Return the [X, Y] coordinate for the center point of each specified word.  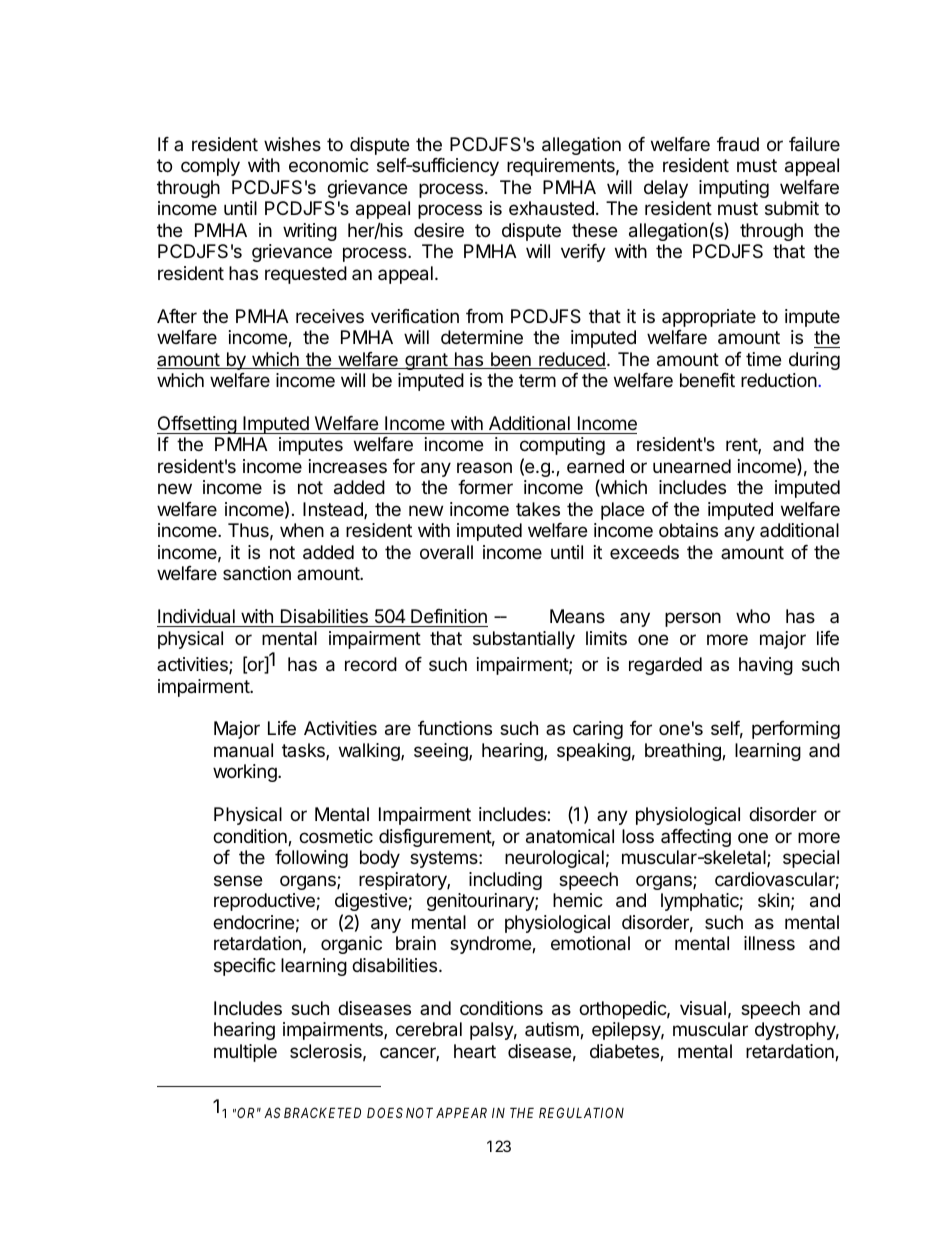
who [753, 616]
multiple [245, 1053]
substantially [524, 640]
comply [210, 167]
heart [475, 1051]
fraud [738, 144]
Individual [197, 618]
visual [703, 1008]
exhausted [551, 208]
